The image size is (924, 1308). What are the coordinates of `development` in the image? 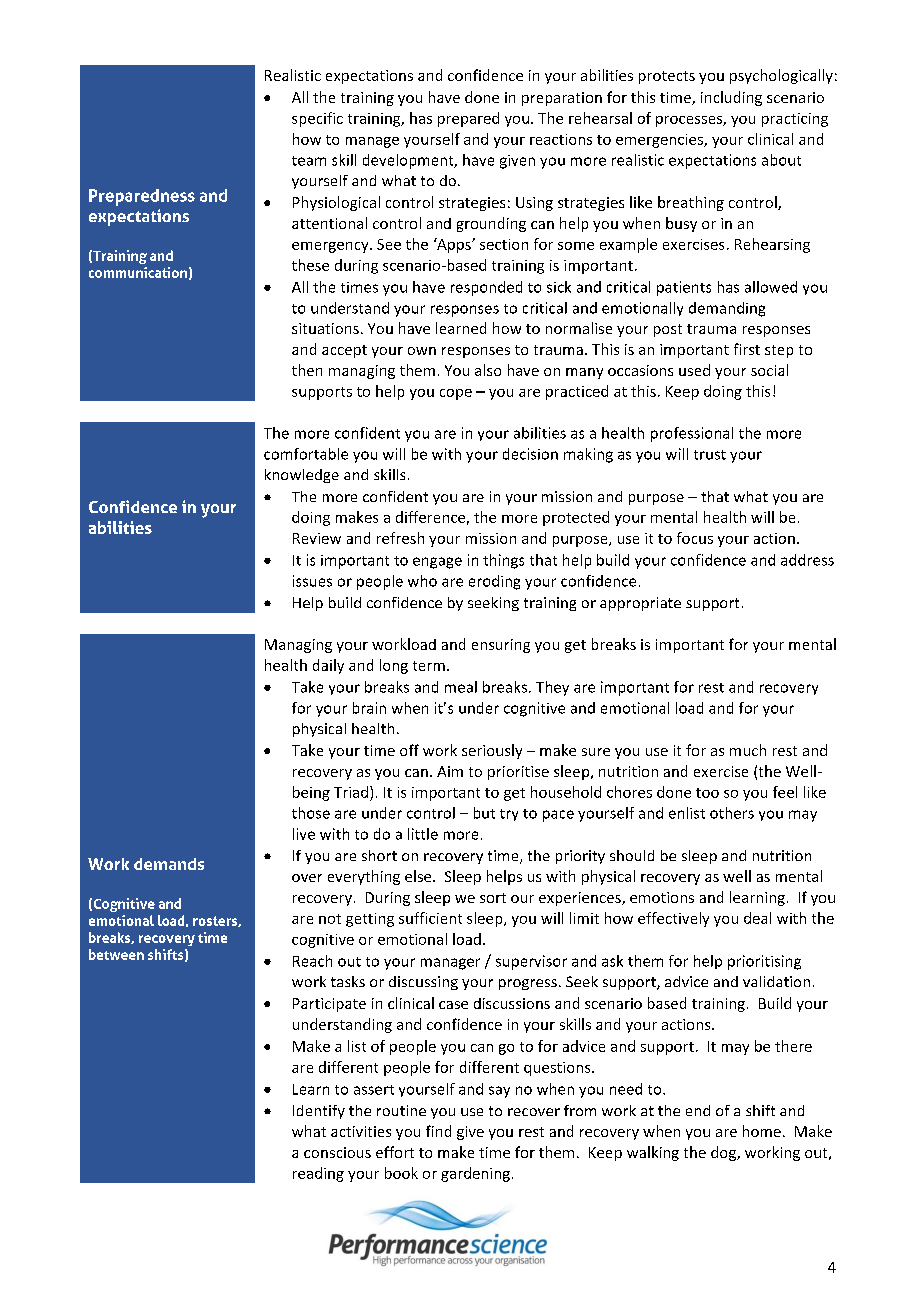 It's located at (409, 161).
